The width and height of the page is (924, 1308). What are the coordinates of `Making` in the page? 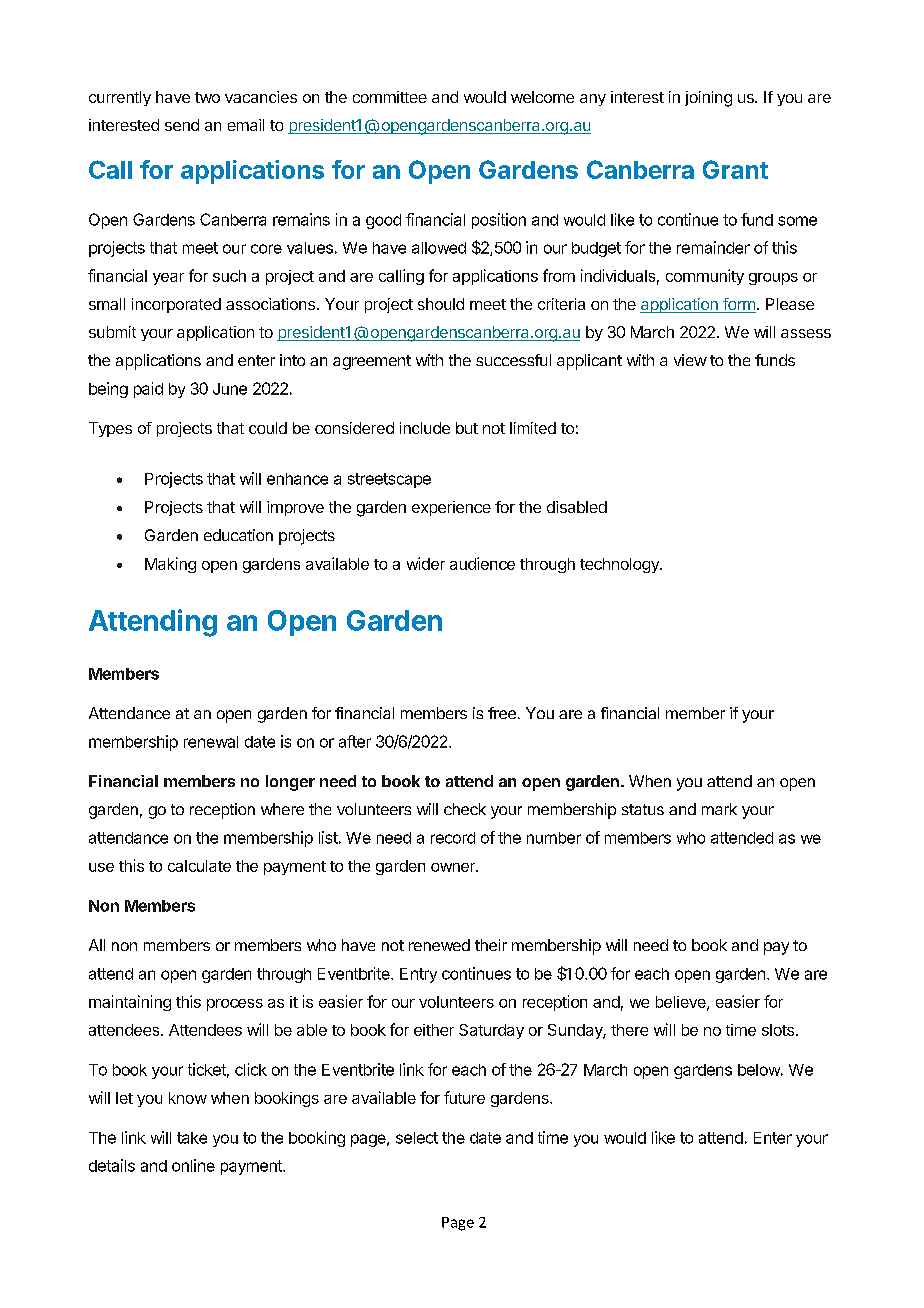 It's located at (170, 565).
